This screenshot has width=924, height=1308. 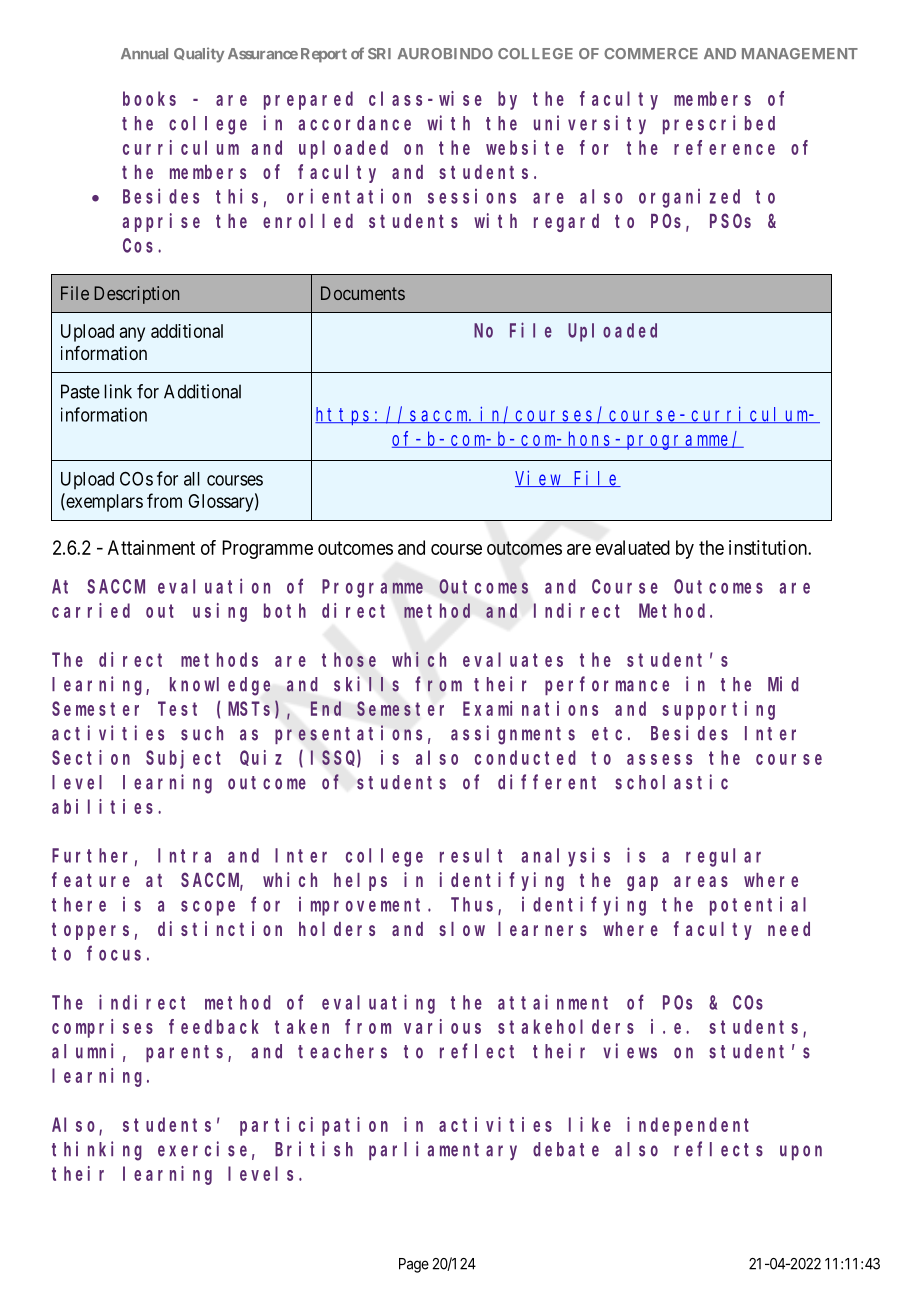 I want to click on Mid, so click(x=783, y=684).
